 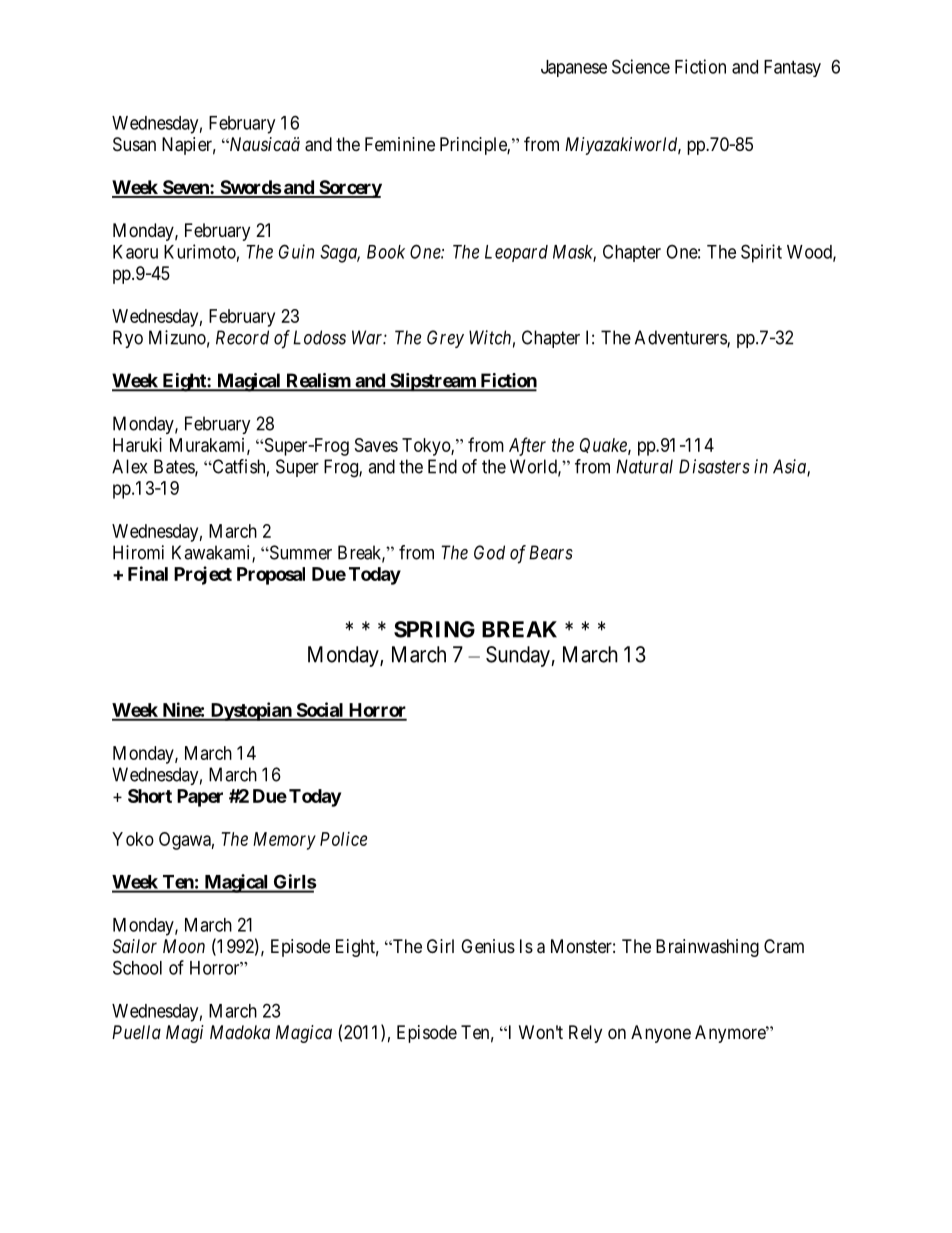 I want to click on Project, so click(x=203, y=575).
